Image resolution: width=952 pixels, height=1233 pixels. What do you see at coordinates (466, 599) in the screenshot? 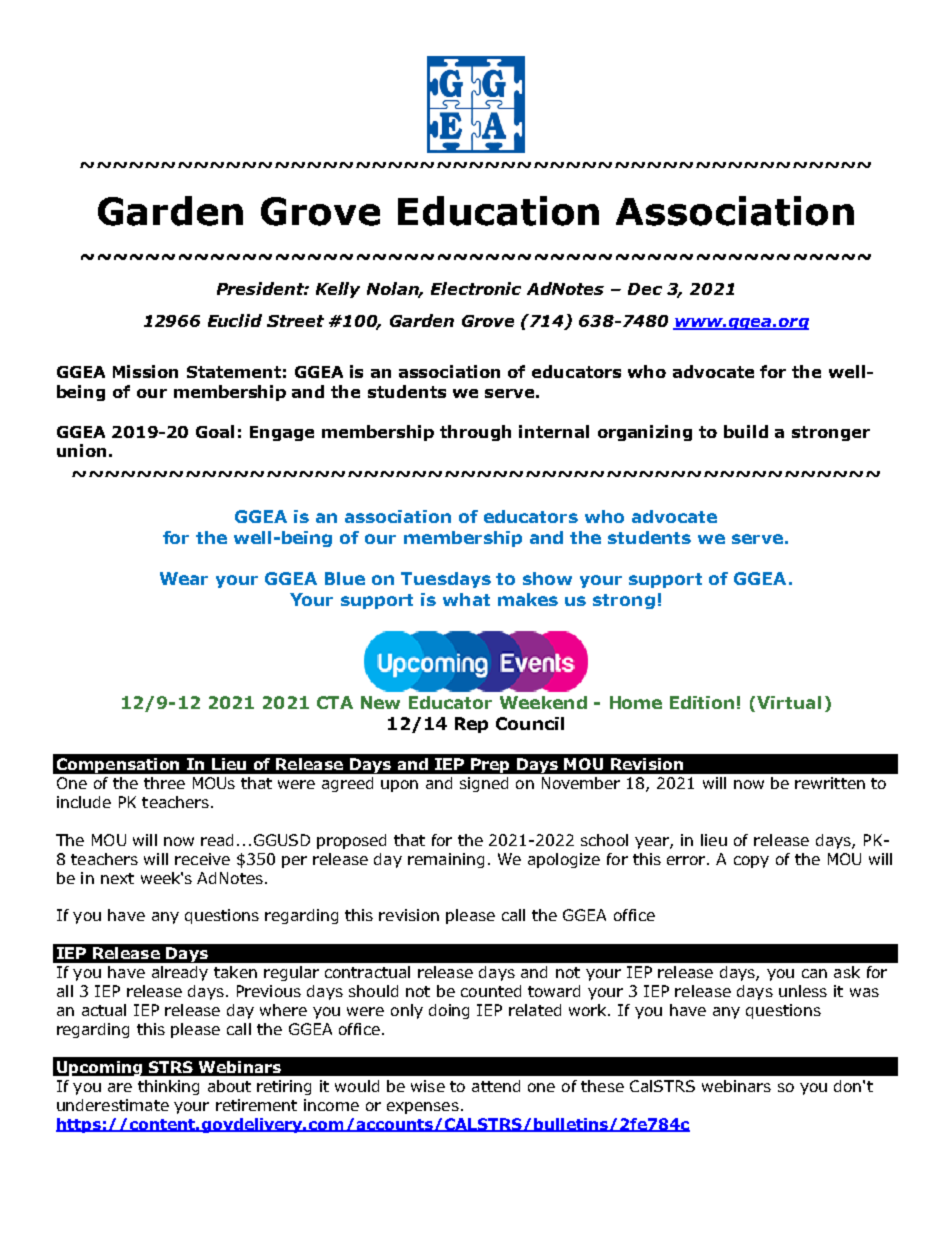
I see `what` at bounding box center [466, 599].
